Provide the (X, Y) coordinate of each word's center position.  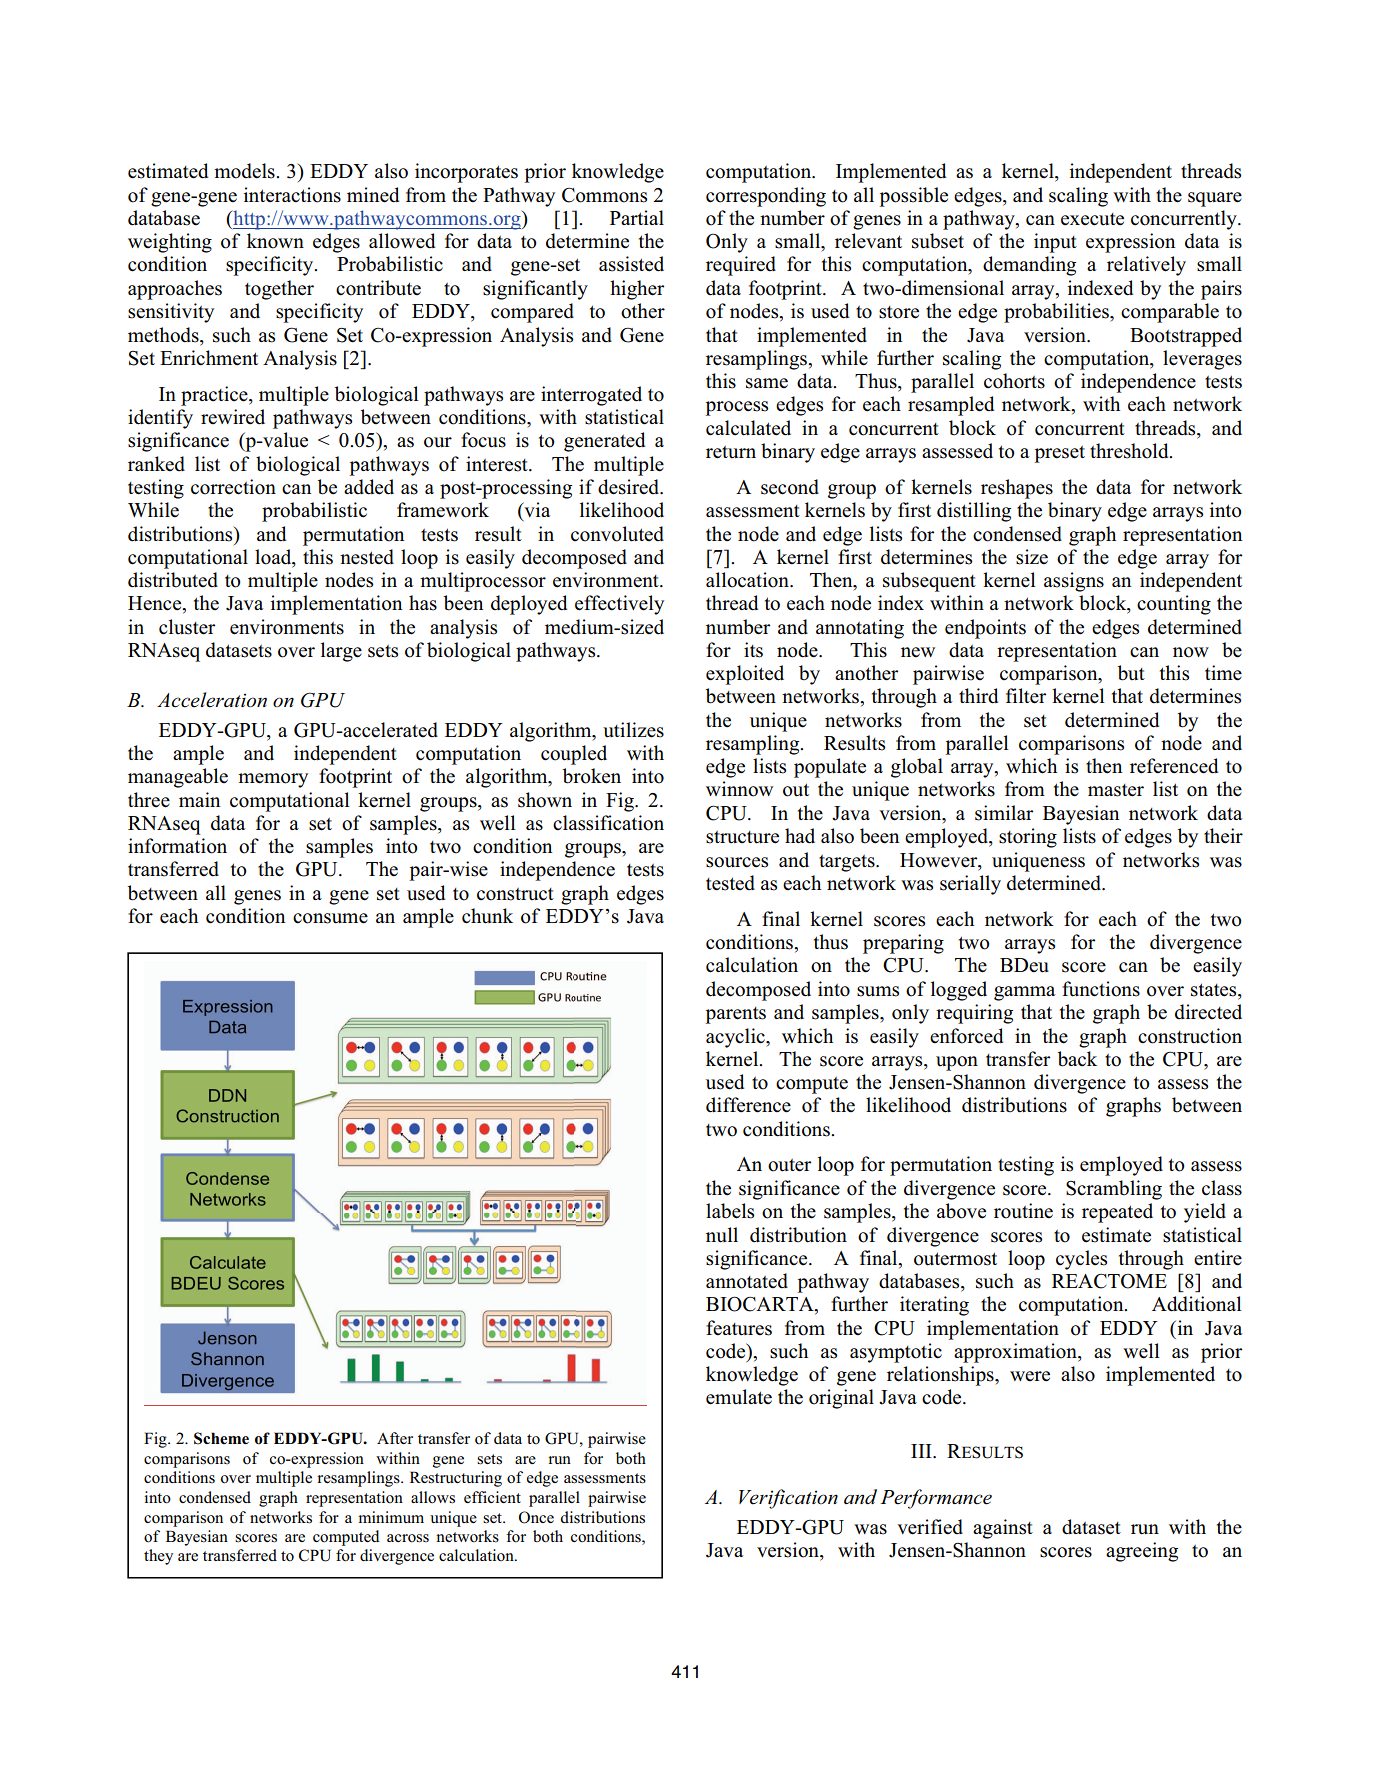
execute (1092, 219)
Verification (788, 1499)
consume (330, 918)
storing (1028, 838)
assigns (1074, 582)
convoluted (617, 534)
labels (730, 1211)
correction (233, 487)
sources (737, 862)
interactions (292, 195)
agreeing (1142, 1552)
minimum (391, 1517)
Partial (637, 217)
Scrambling (1114, 1190)
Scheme (221, 1438)
